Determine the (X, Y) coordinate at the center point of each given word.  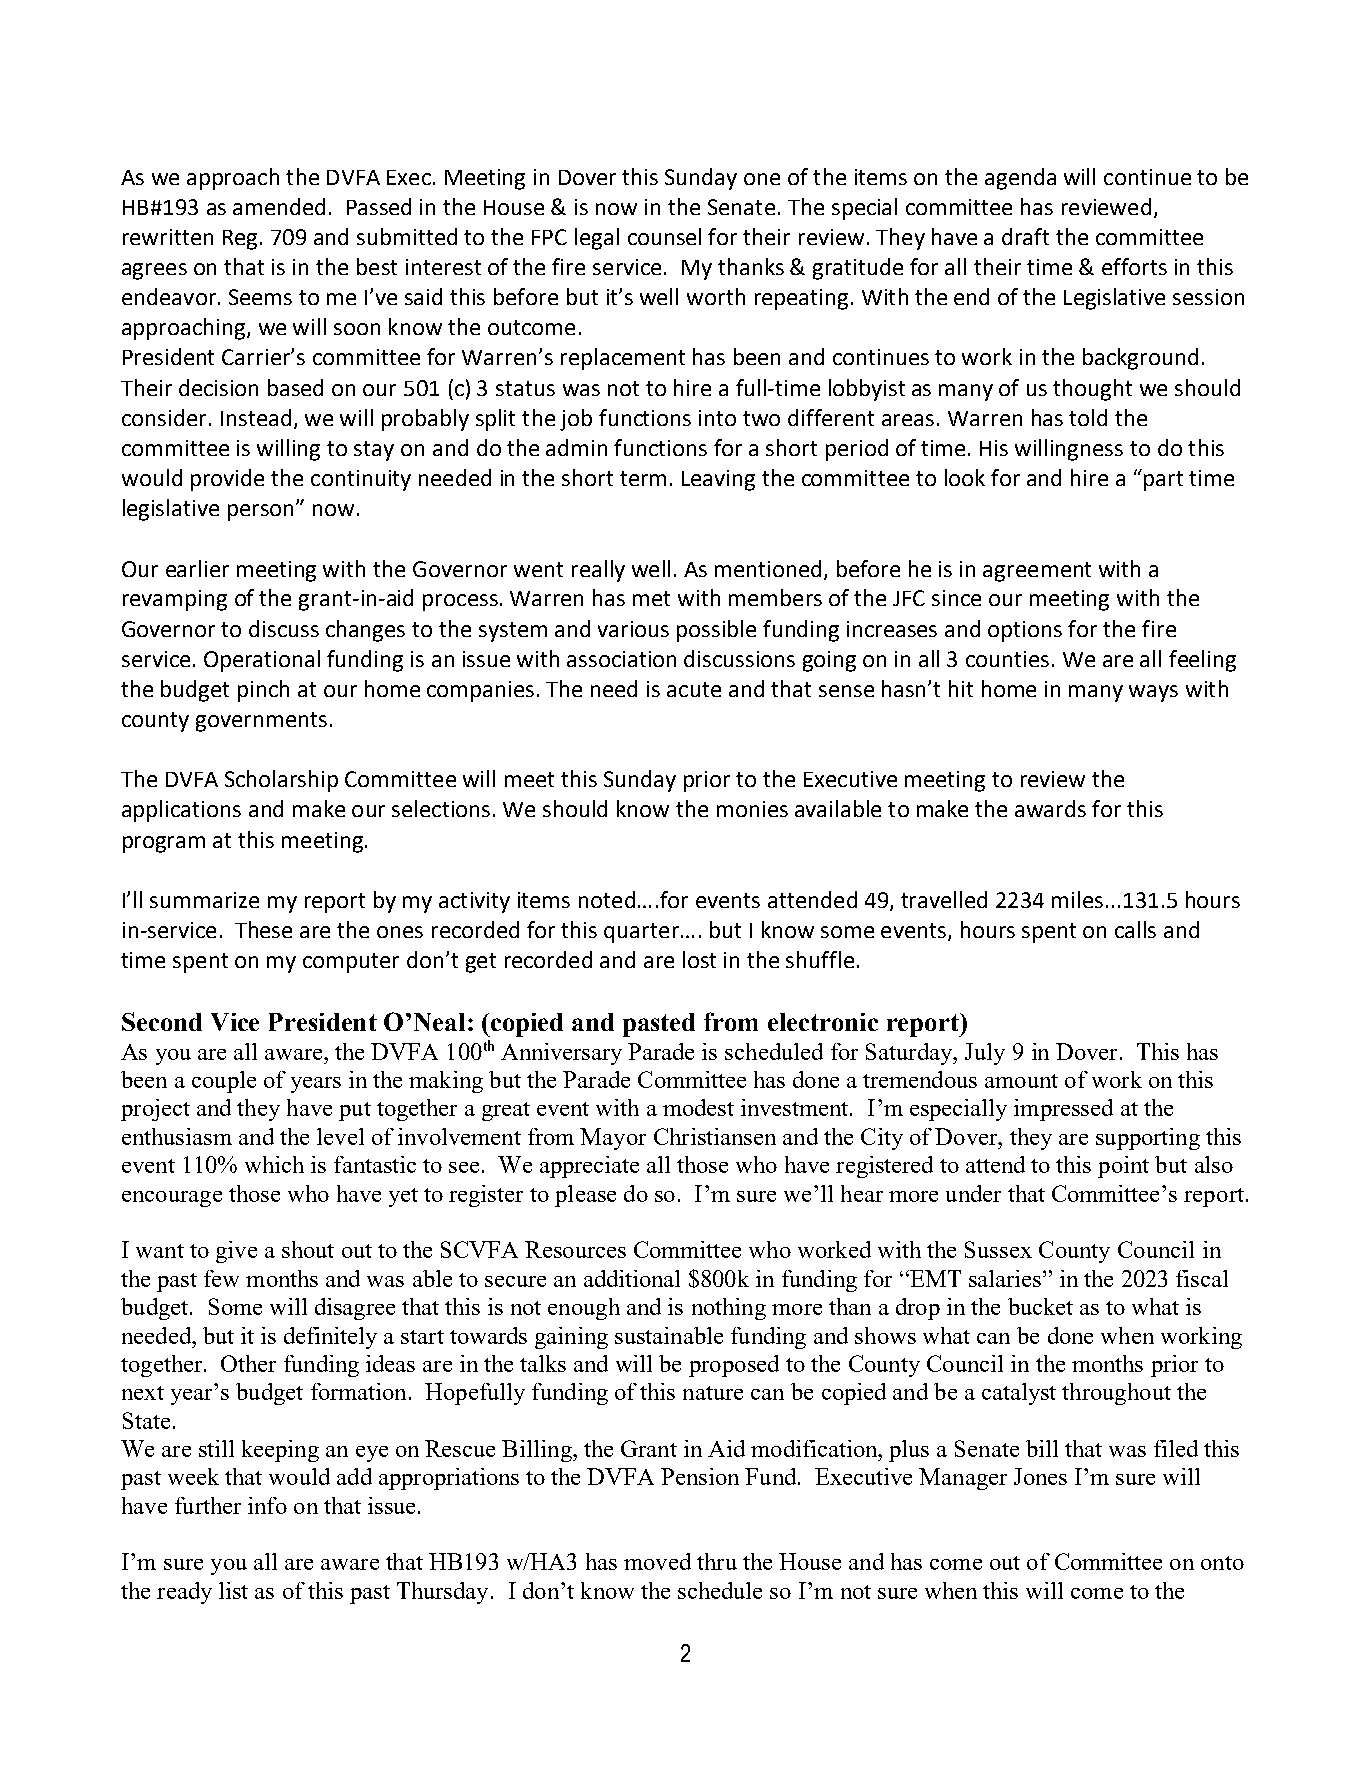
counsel (664, 236)
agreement (1037, 572)
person (262, 512)
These (263, 929)
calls (1135, 929)
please (585, 1196)
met (651, 598)
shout (308, 1249)
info (267, 1505)
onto (1222, 1563)
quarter (641, 933)
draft (1025, 236)
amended (279, 206)
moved (657, 1561)
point (1123, 1167)
